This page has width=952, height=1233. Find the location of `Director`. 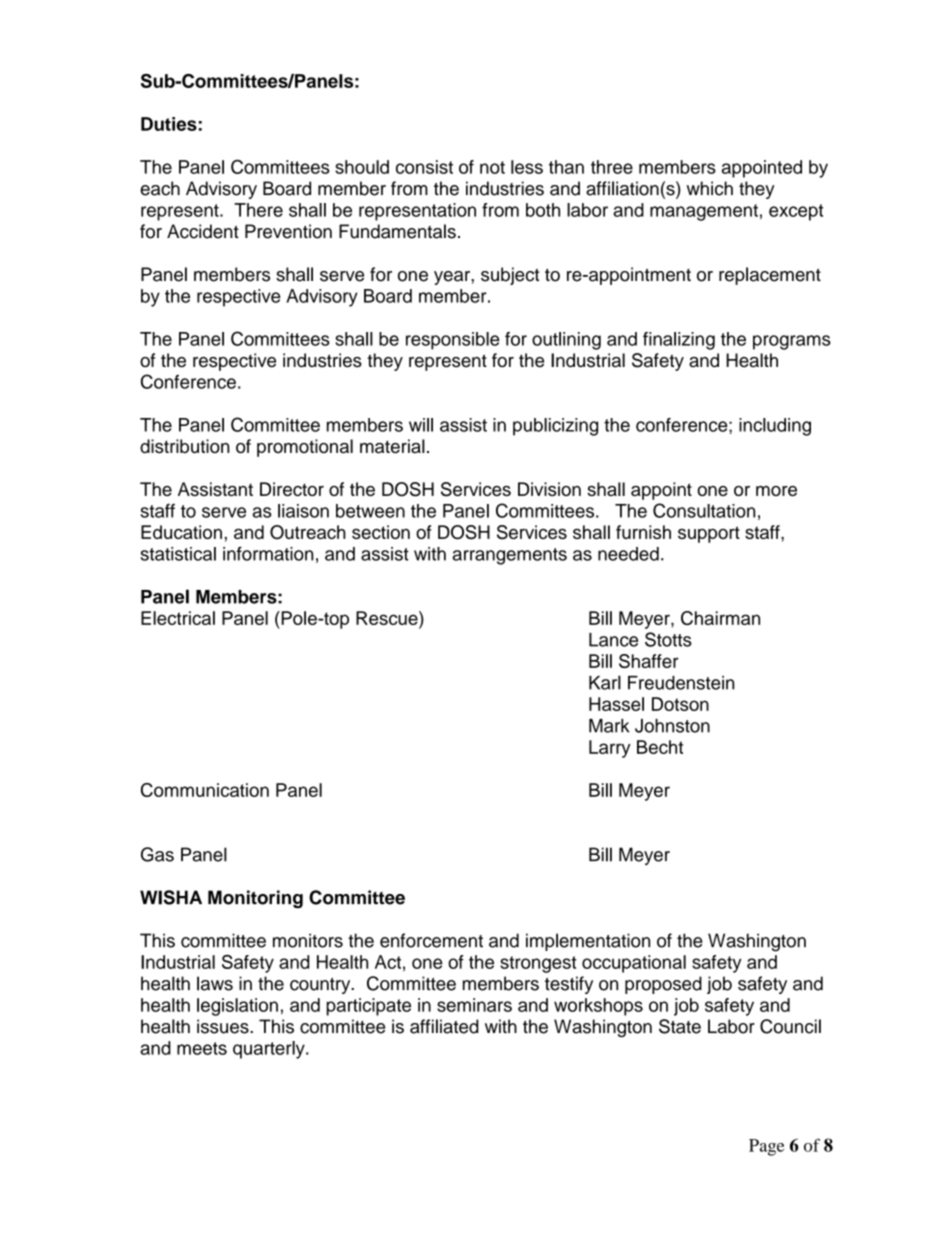

Director is located at coordinates (292, 489).
